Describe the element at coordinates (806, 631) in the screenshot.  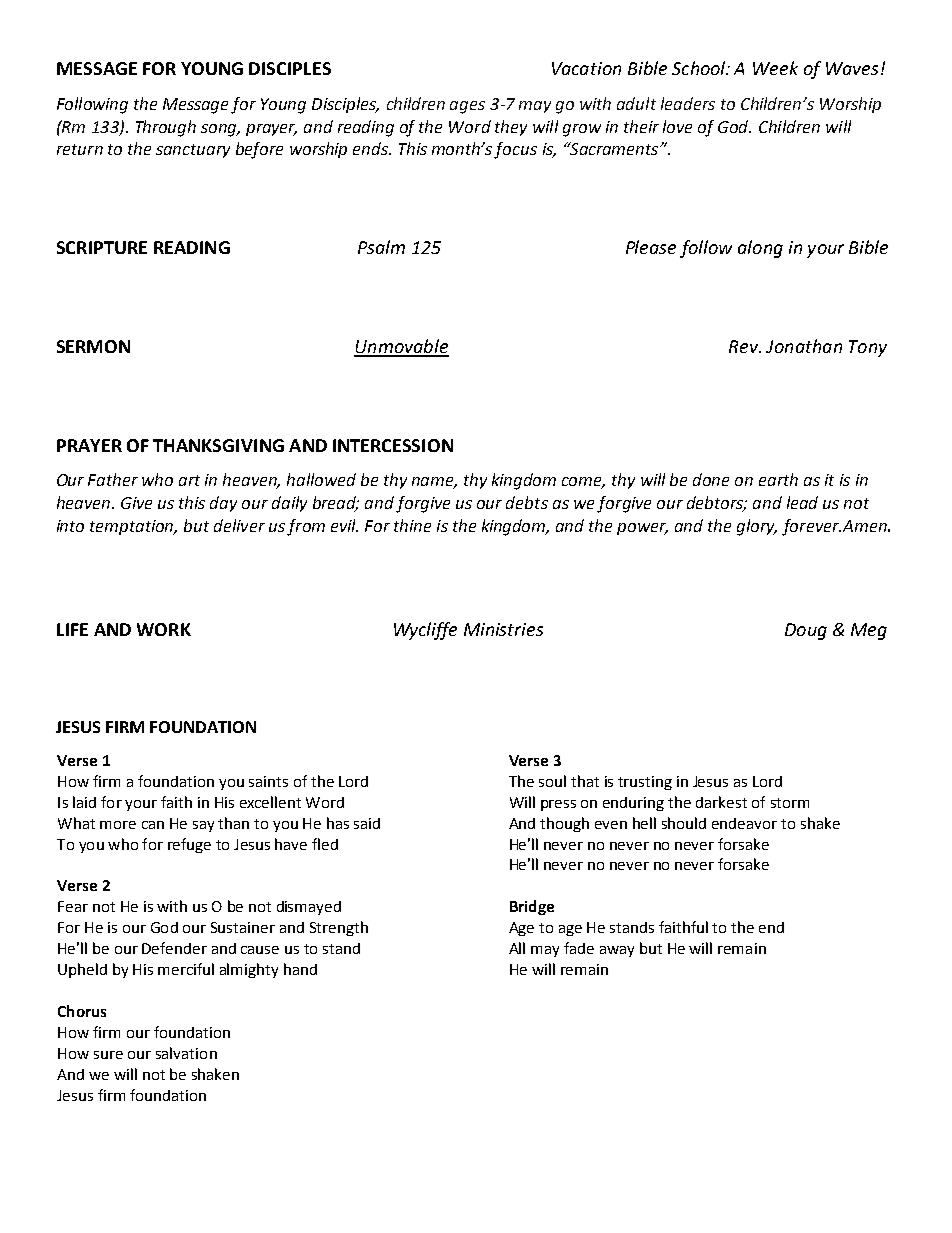
I see `Doug` at that location.
